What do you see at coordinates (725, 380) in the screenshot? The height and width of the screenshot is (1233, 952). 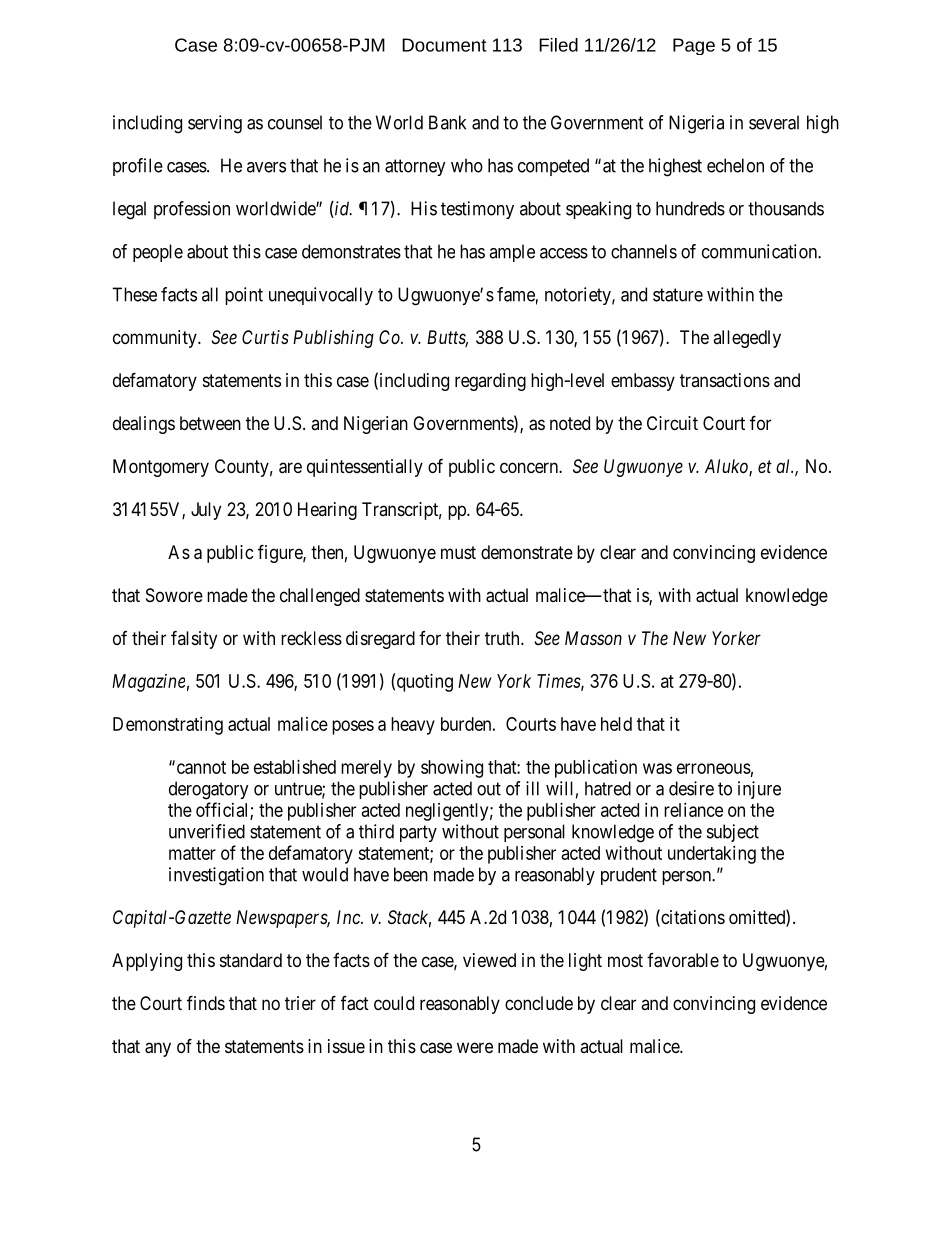 I see `transactions` at bounding box center [725, 380].
